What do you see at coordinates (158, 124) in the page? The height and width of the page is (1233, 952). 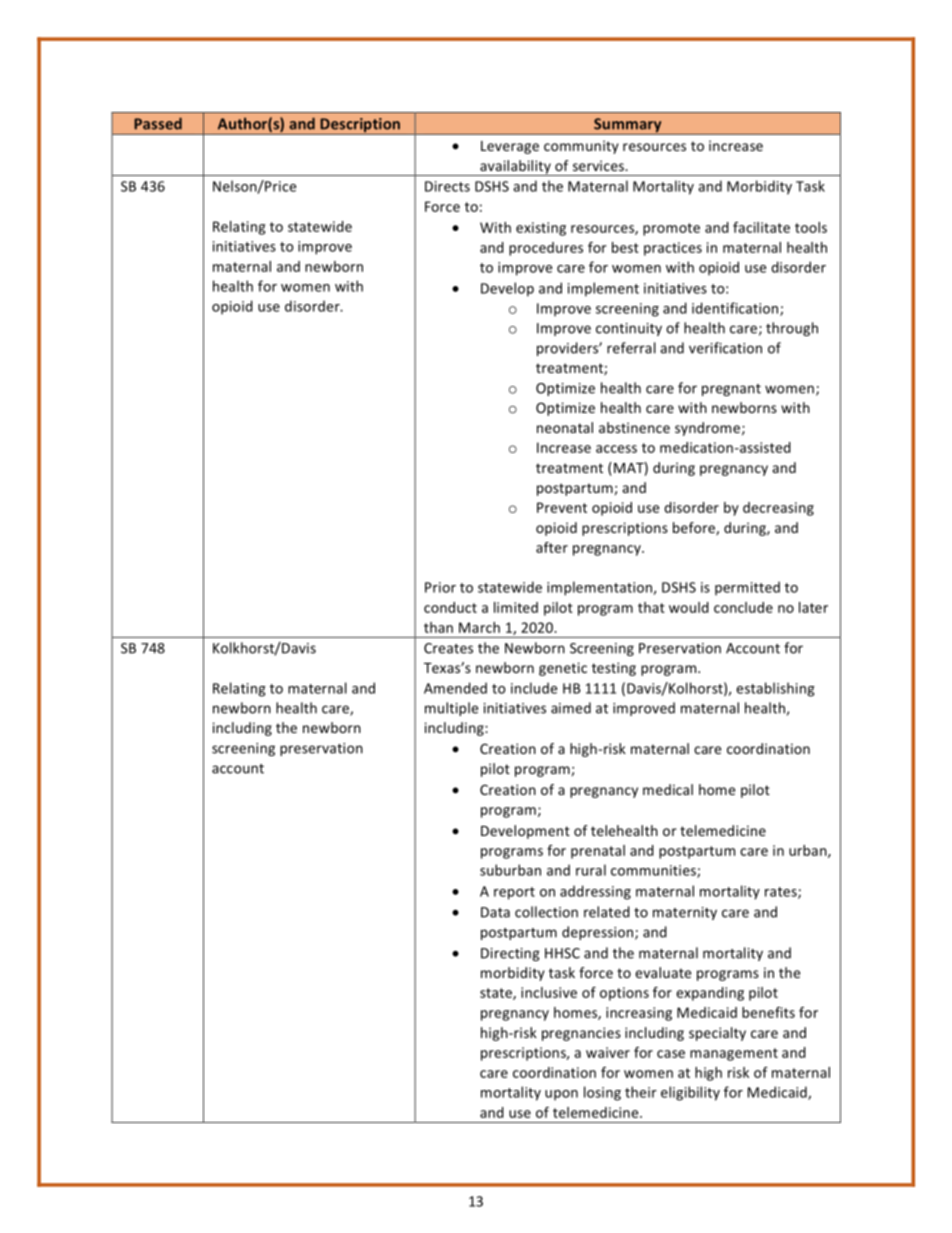 I see `Passed` at bounding box center [158, 124].
